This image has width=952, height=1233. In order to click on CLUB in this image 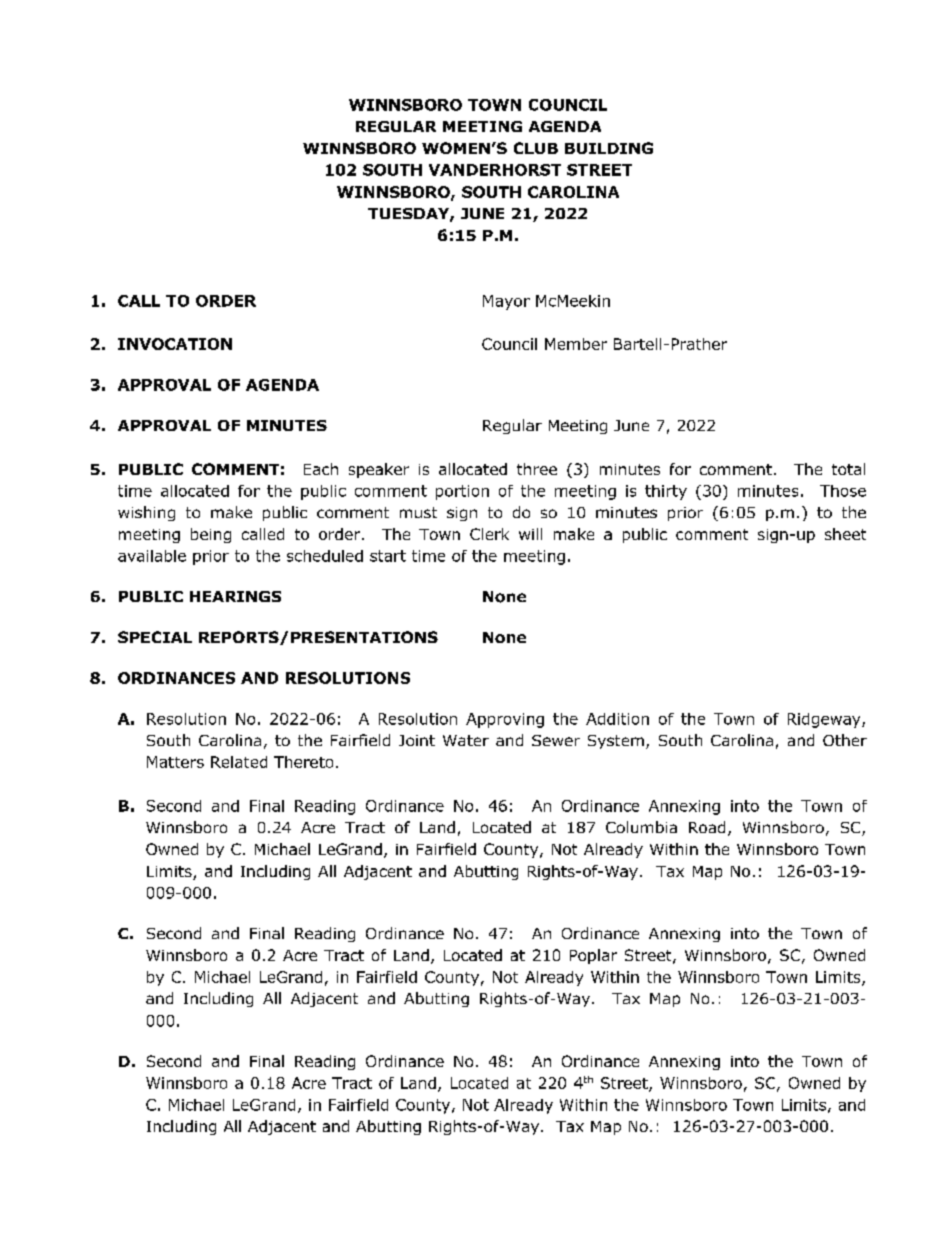, I will do `click(536, 148)`.
